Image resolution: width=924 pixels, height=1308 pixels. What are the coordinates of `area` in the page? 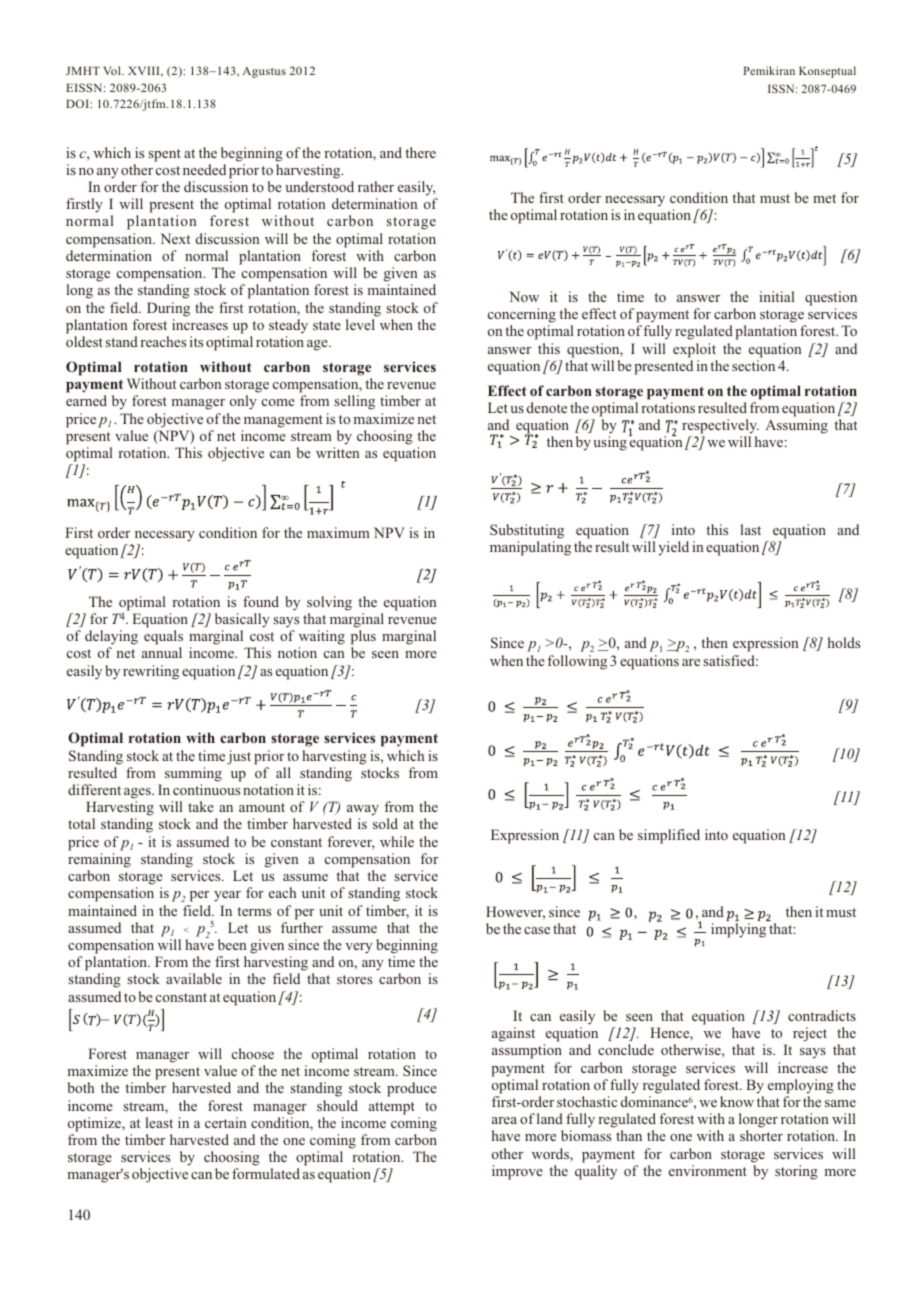 It's located at (504, 1120).
